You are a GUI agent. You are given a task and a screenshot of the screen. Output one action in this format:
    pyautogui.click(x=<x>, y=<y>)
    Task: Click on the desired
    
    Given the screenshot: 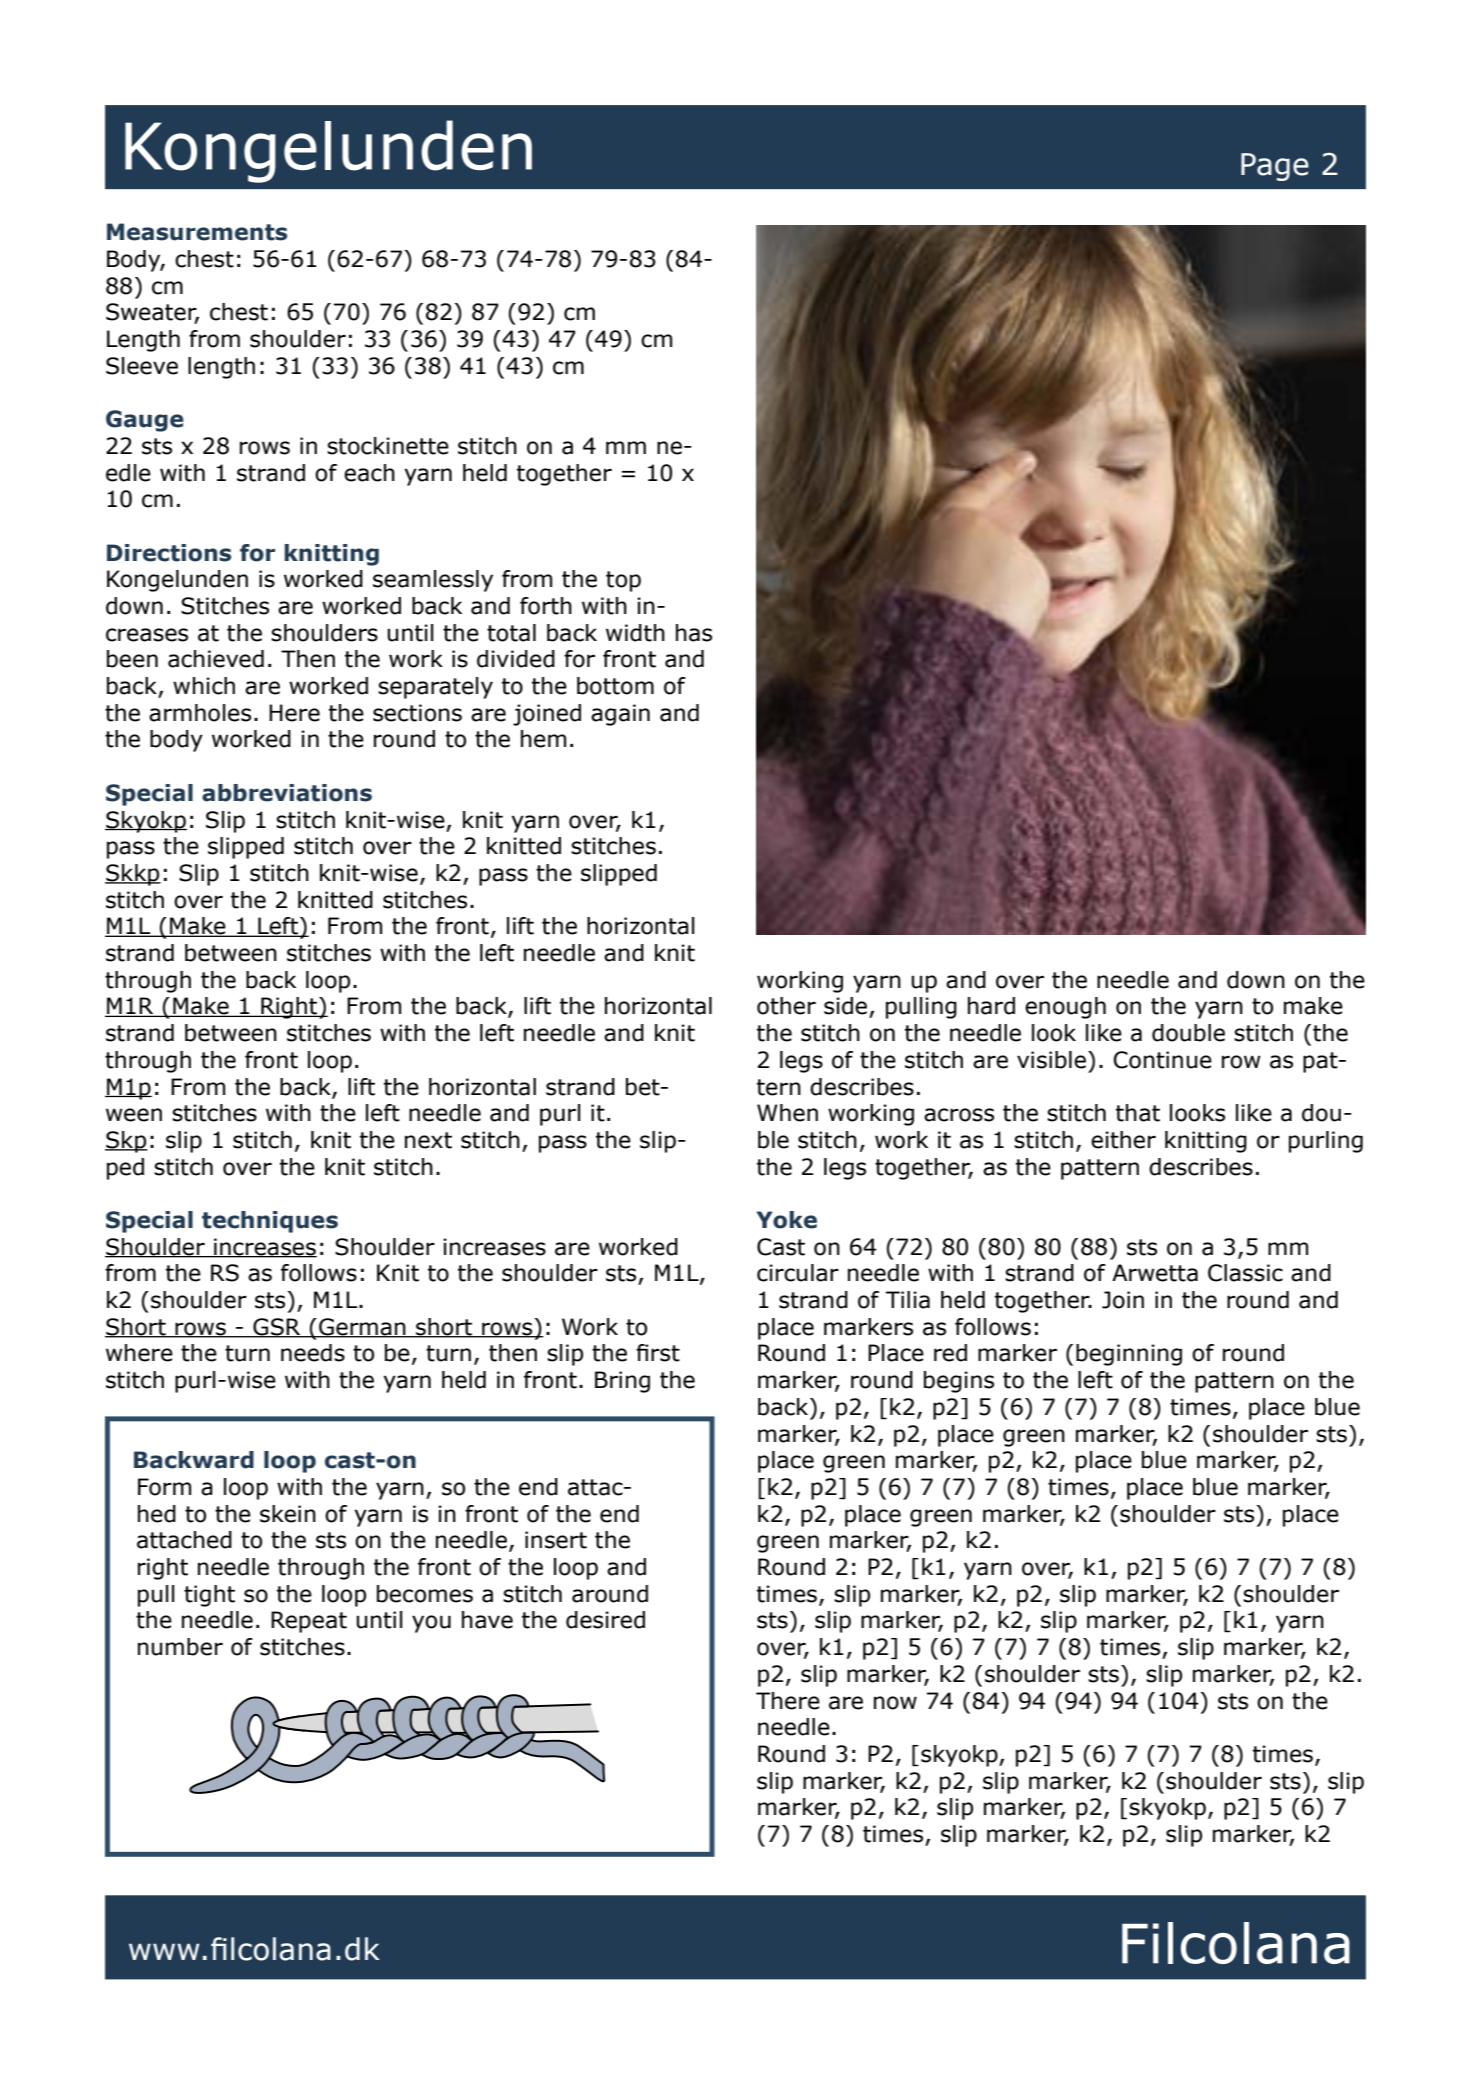 What is the action you would take?
    pyautogui.click(x=605, y=1620)
